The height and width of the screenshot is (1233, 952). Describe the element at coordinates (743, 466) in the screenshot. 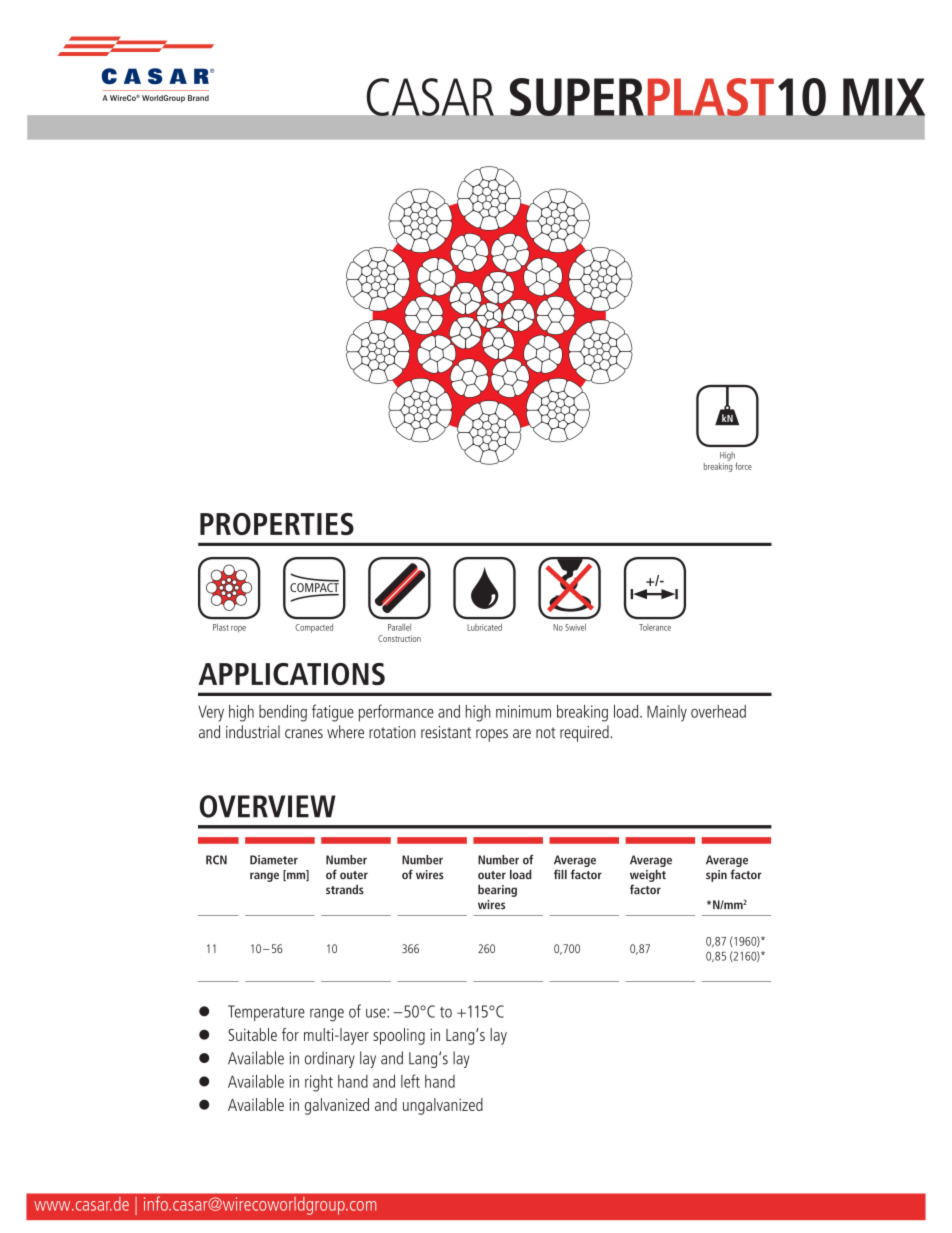

I see `force` at that location.
